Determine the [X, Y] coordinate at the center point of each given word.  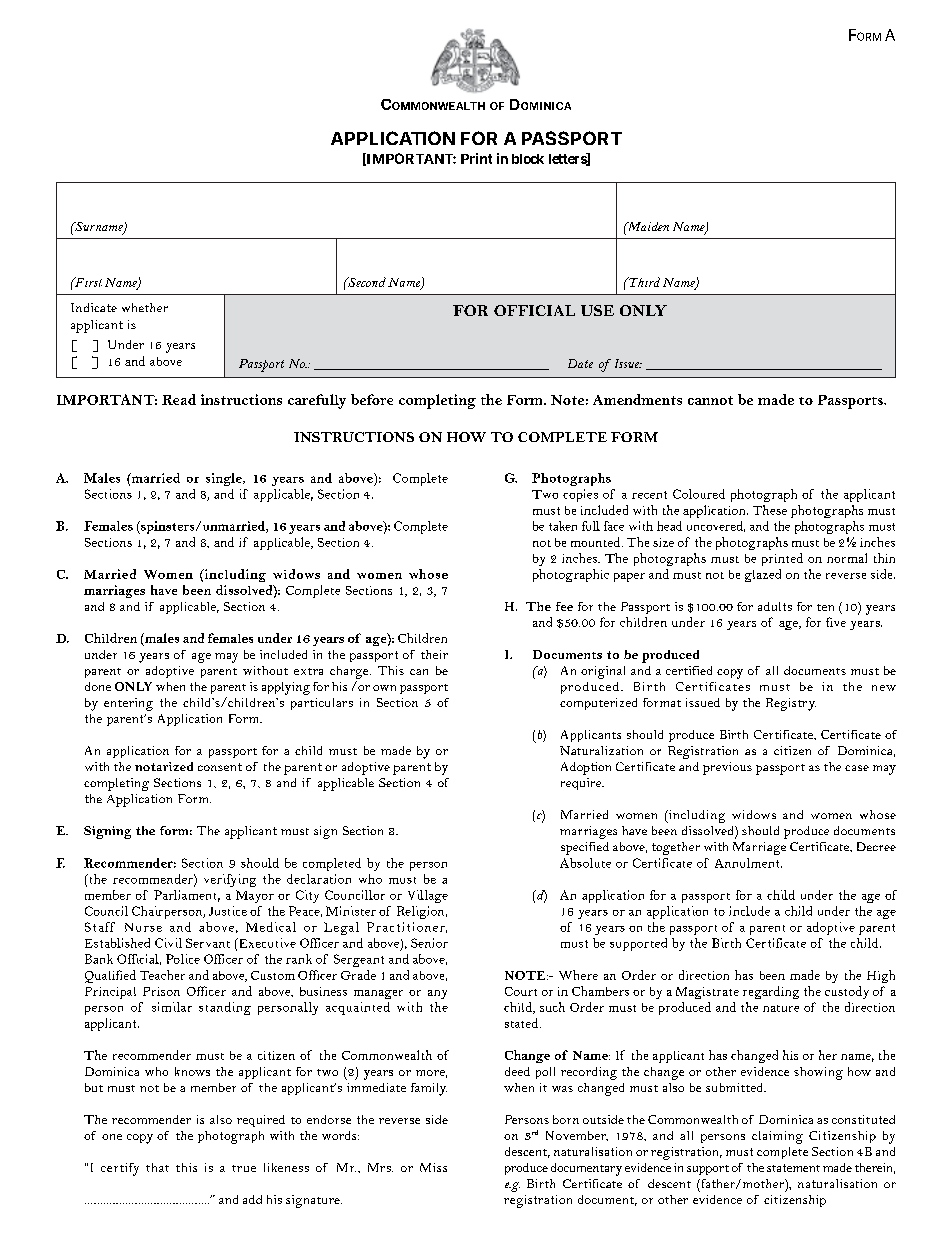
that [157, 1167]
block [528, 159]
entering [128, 704]
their [434, 654]
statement [793, 1168]
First [87, 282]
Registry [791, 704]
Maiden [647, 226]
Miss [433, 1167]
